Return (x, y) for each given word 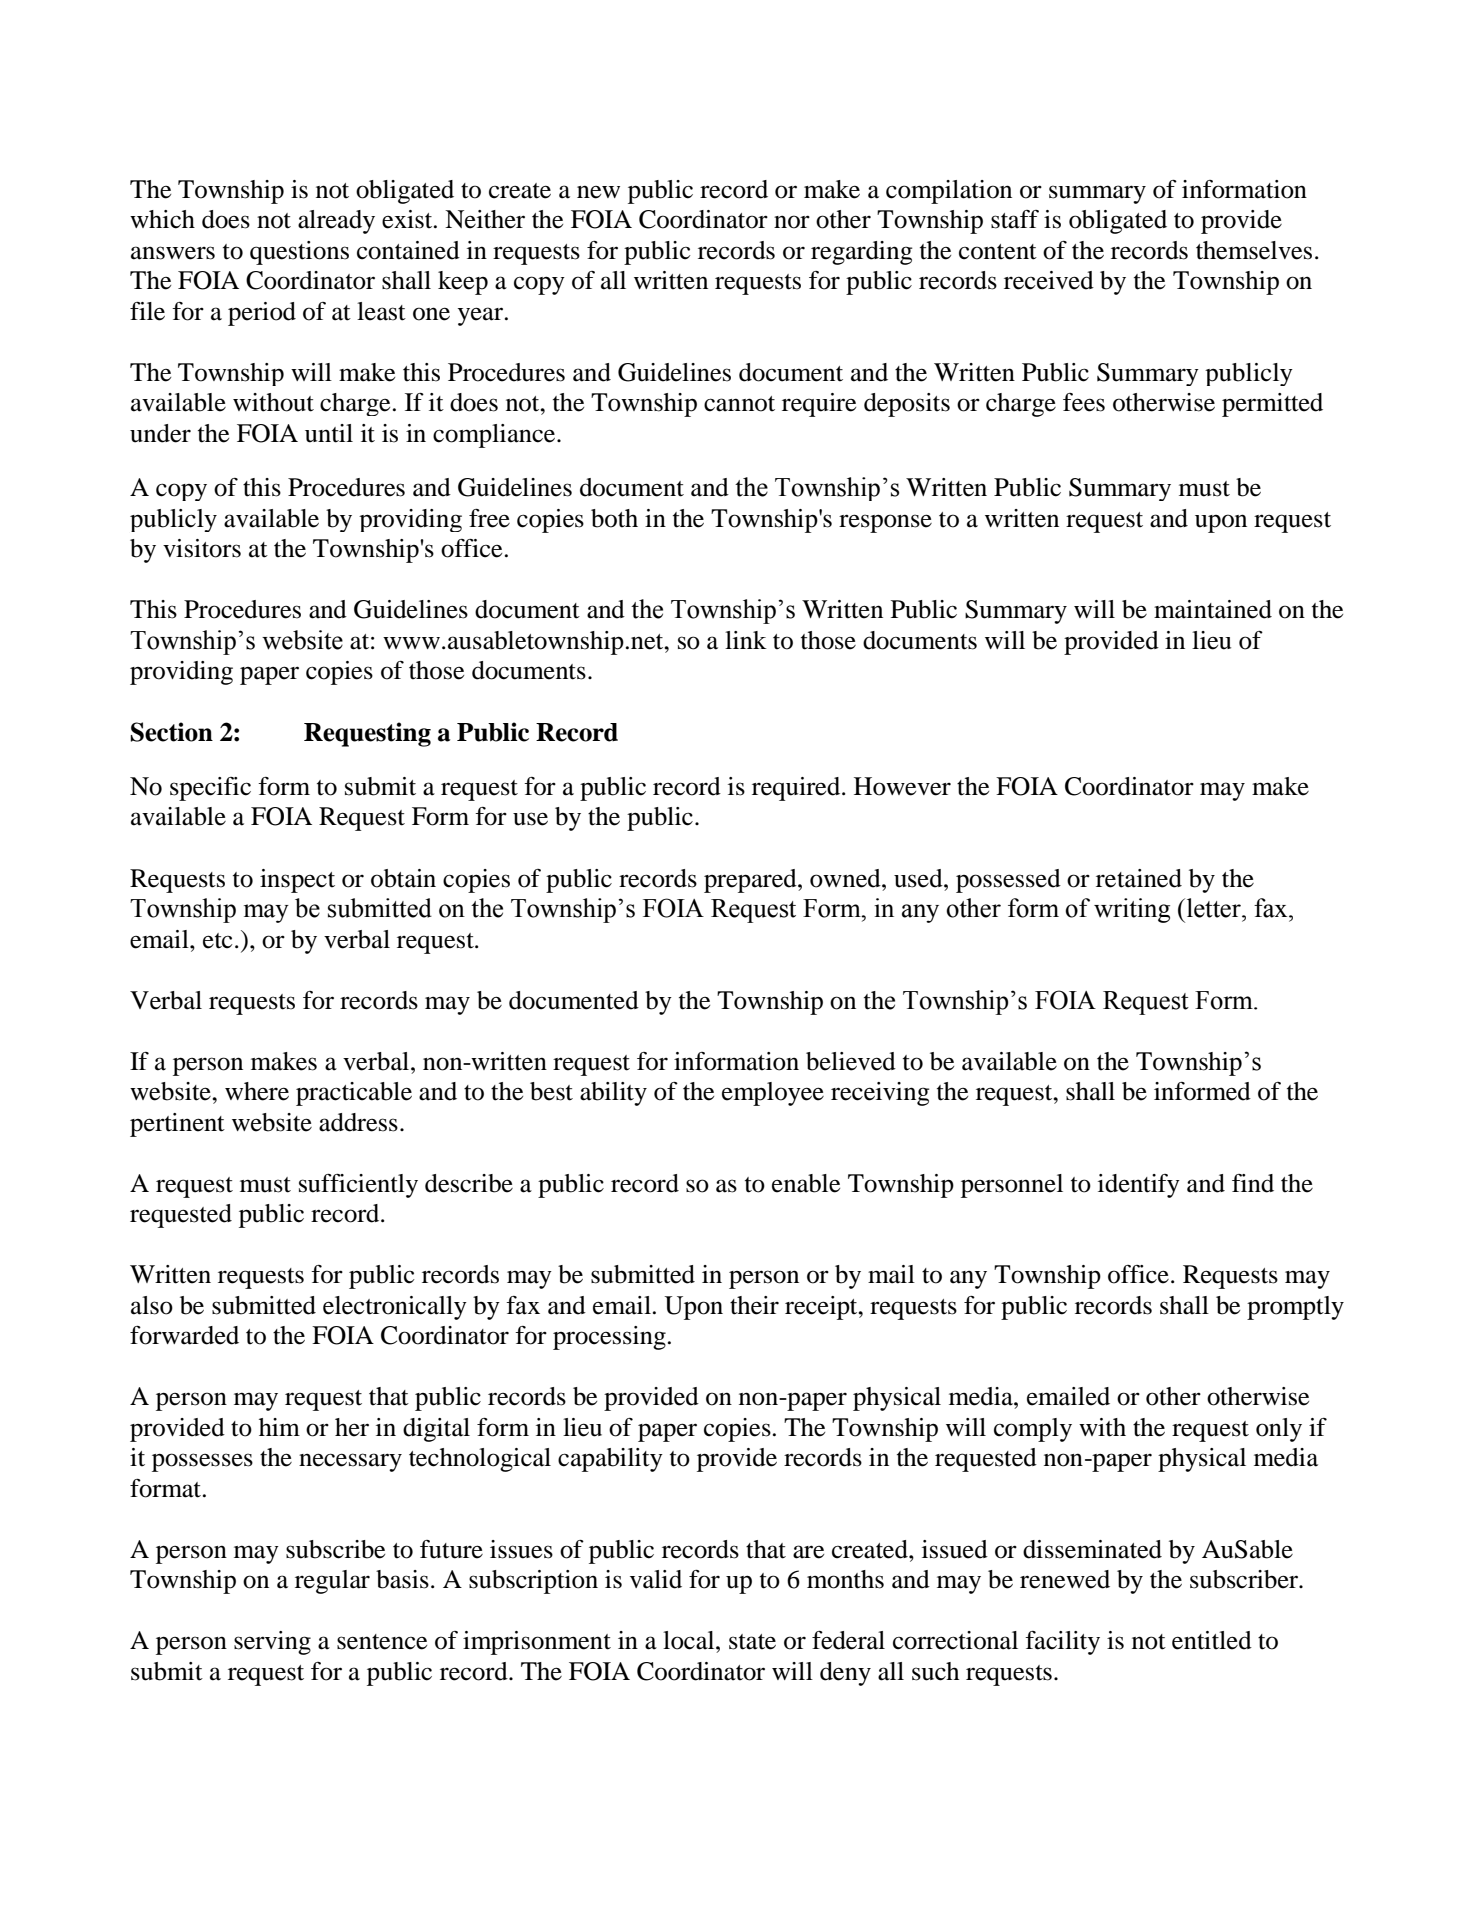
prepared (751, 881)
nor (792, 222)
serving (272, 1643)
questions (299, 253)
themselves (1254, 250)
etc (217, 941)
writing (1132, 910)
